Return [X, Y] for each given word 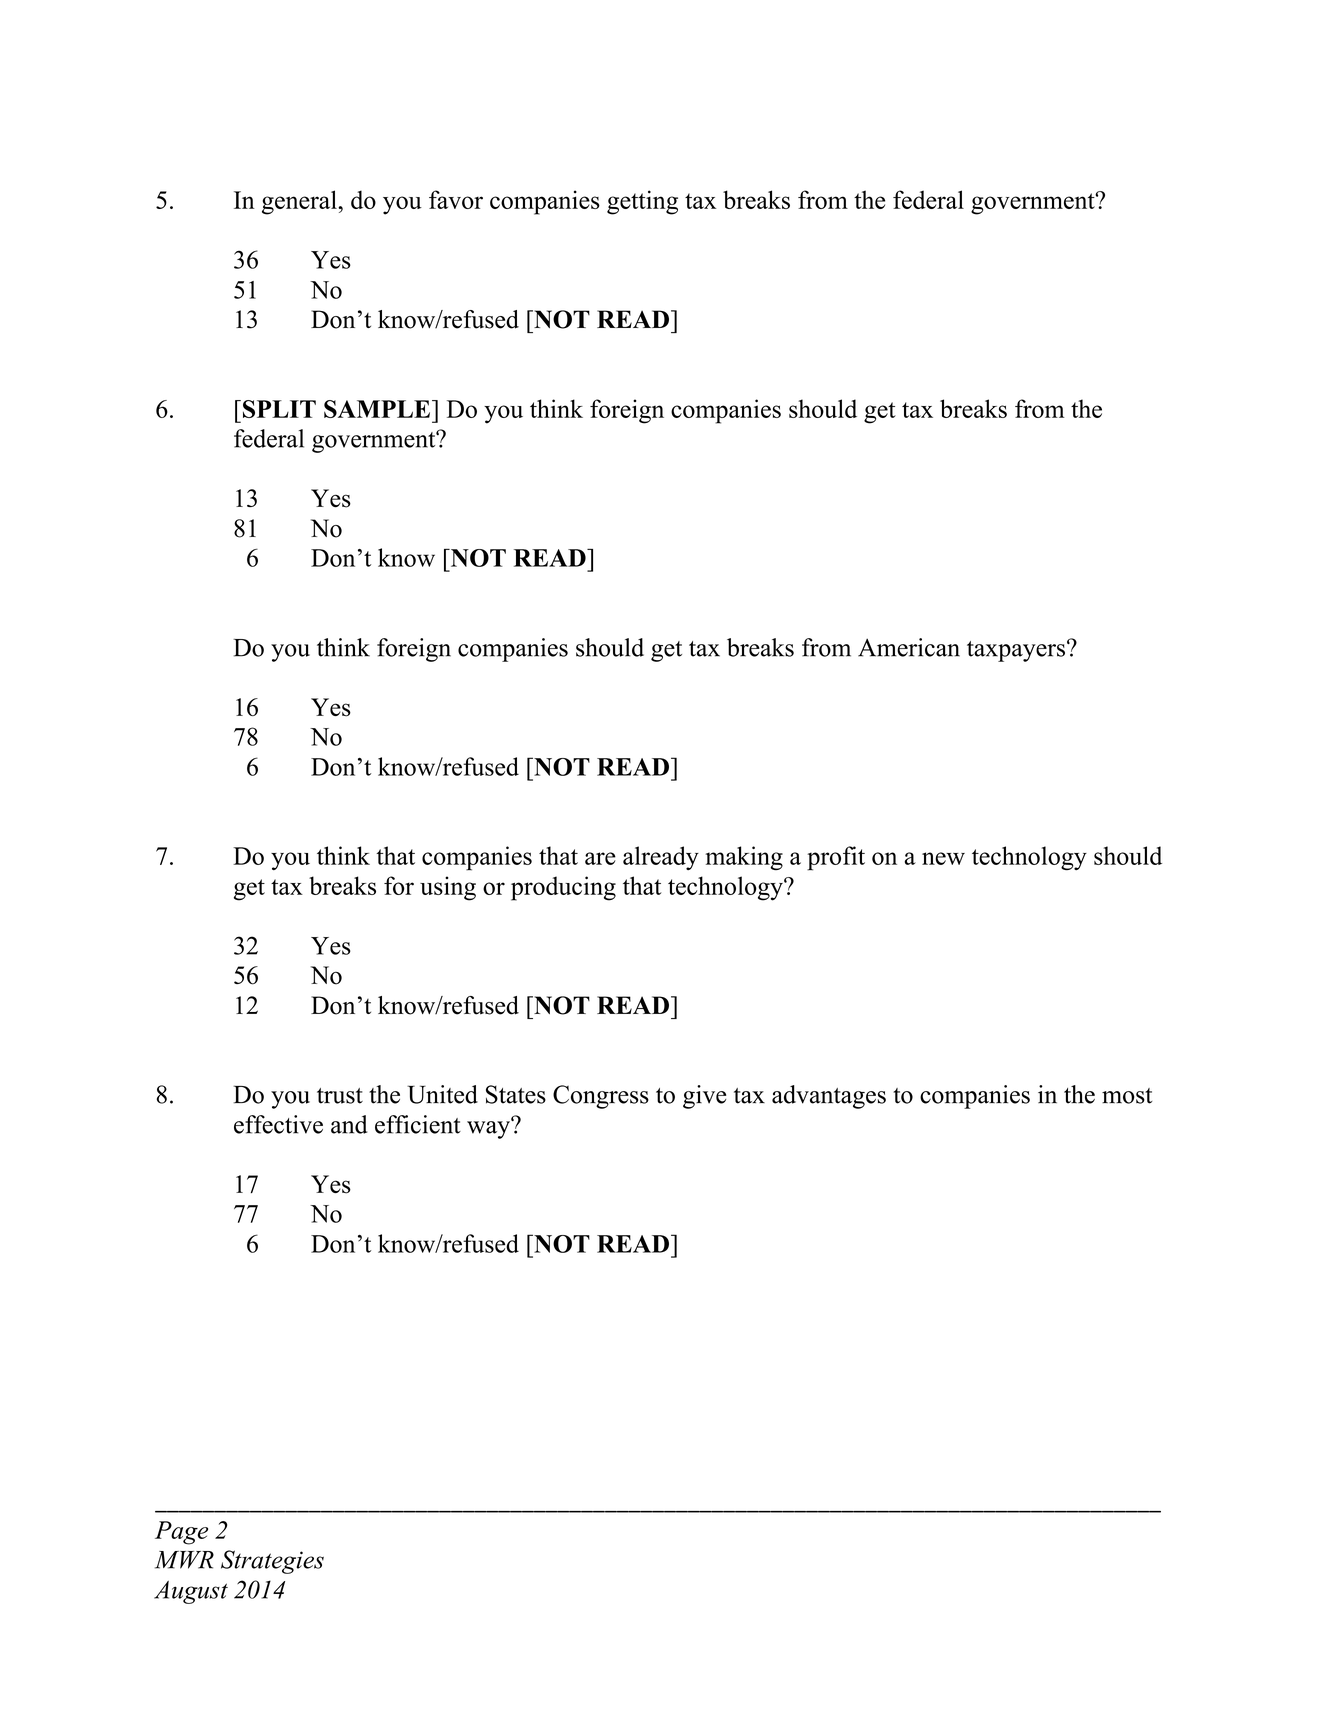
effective [278, 1124]
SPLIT [279, 409]
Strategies [272, 1562]
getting [642, 202]
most [1127, 1096]
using [448, 888]
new [943, 858]
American [909, 647]
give [704, 1097]
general [300, 202]
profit [836, 858]
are [600, 858]
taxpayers [1016, 651]
